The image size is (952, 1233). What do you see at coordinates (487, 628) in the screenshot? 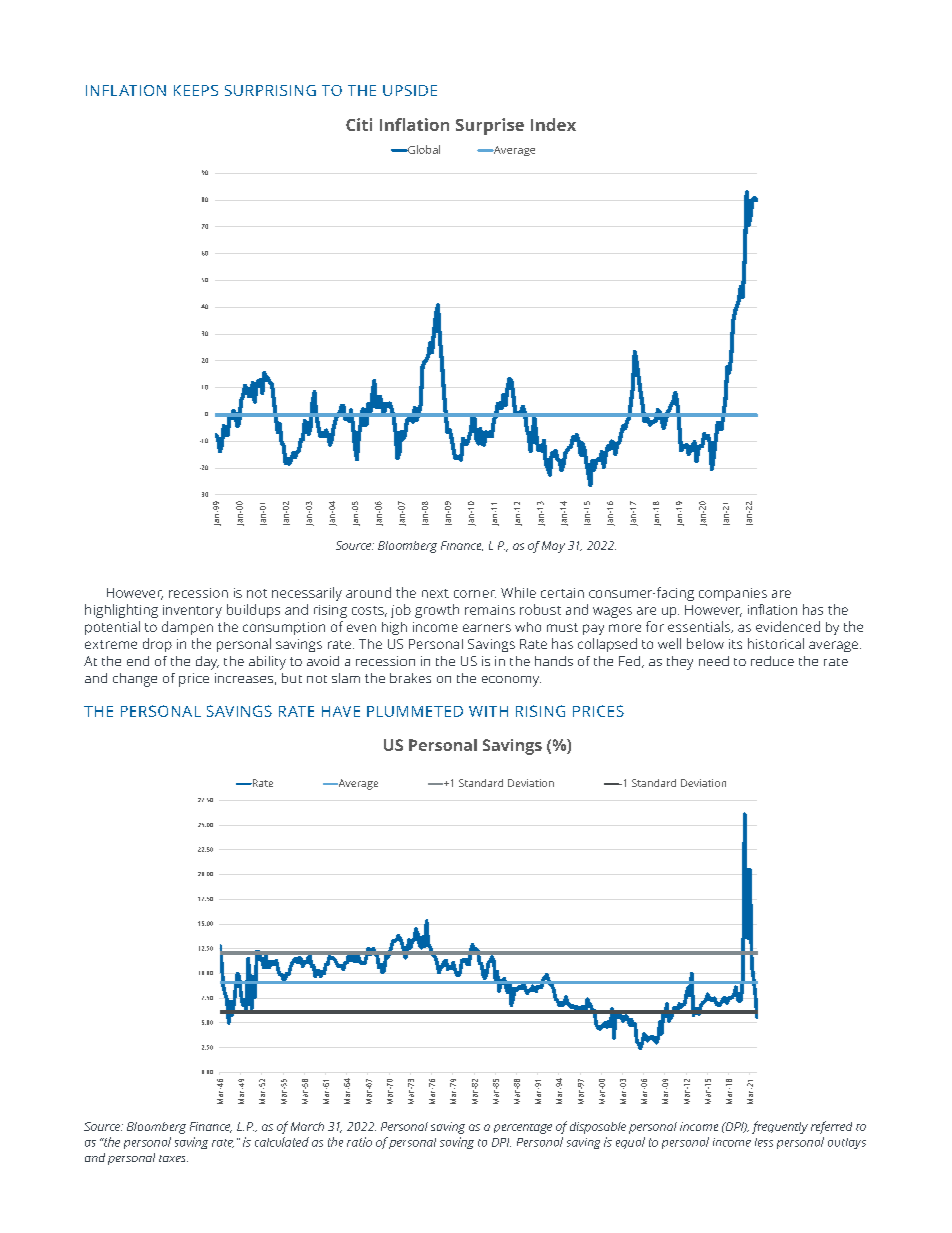
I see `earners` at bounding box center [487, 628].
